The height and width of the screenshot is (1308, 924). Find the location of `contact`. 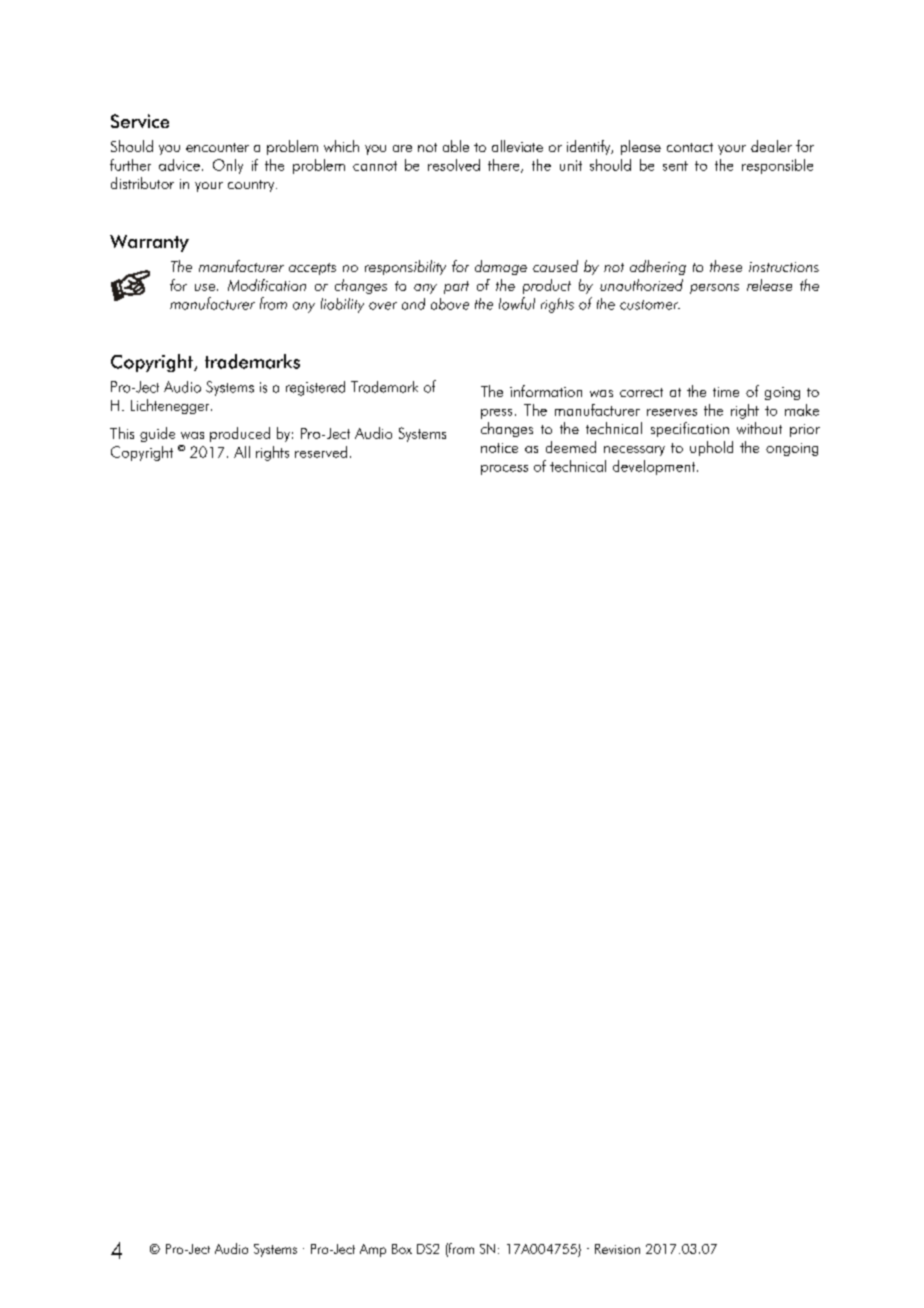

contact is located at coordinates (690, 147).
